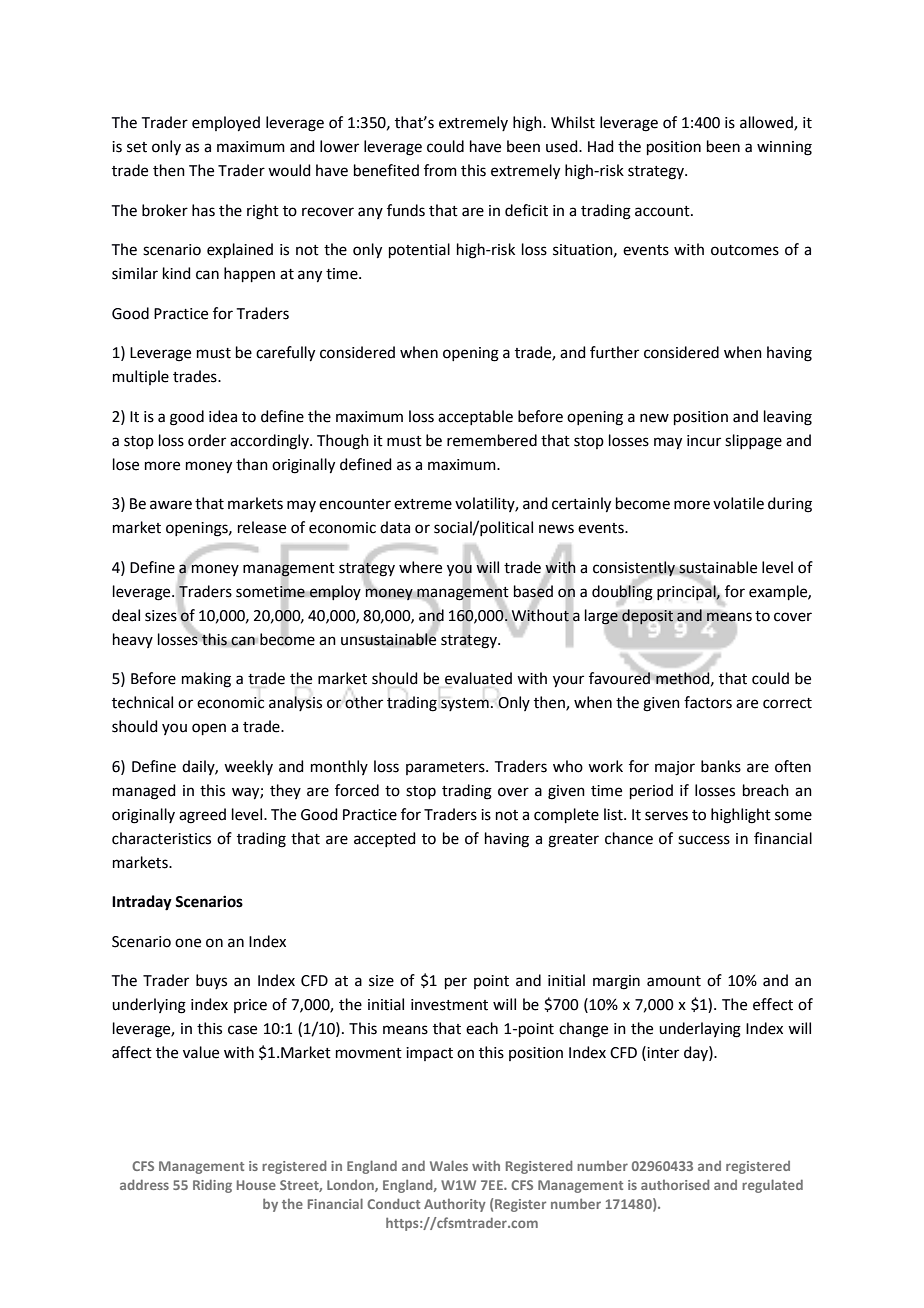 This image has height=1308, width=924. I want to click on from, so click(440, 170).
